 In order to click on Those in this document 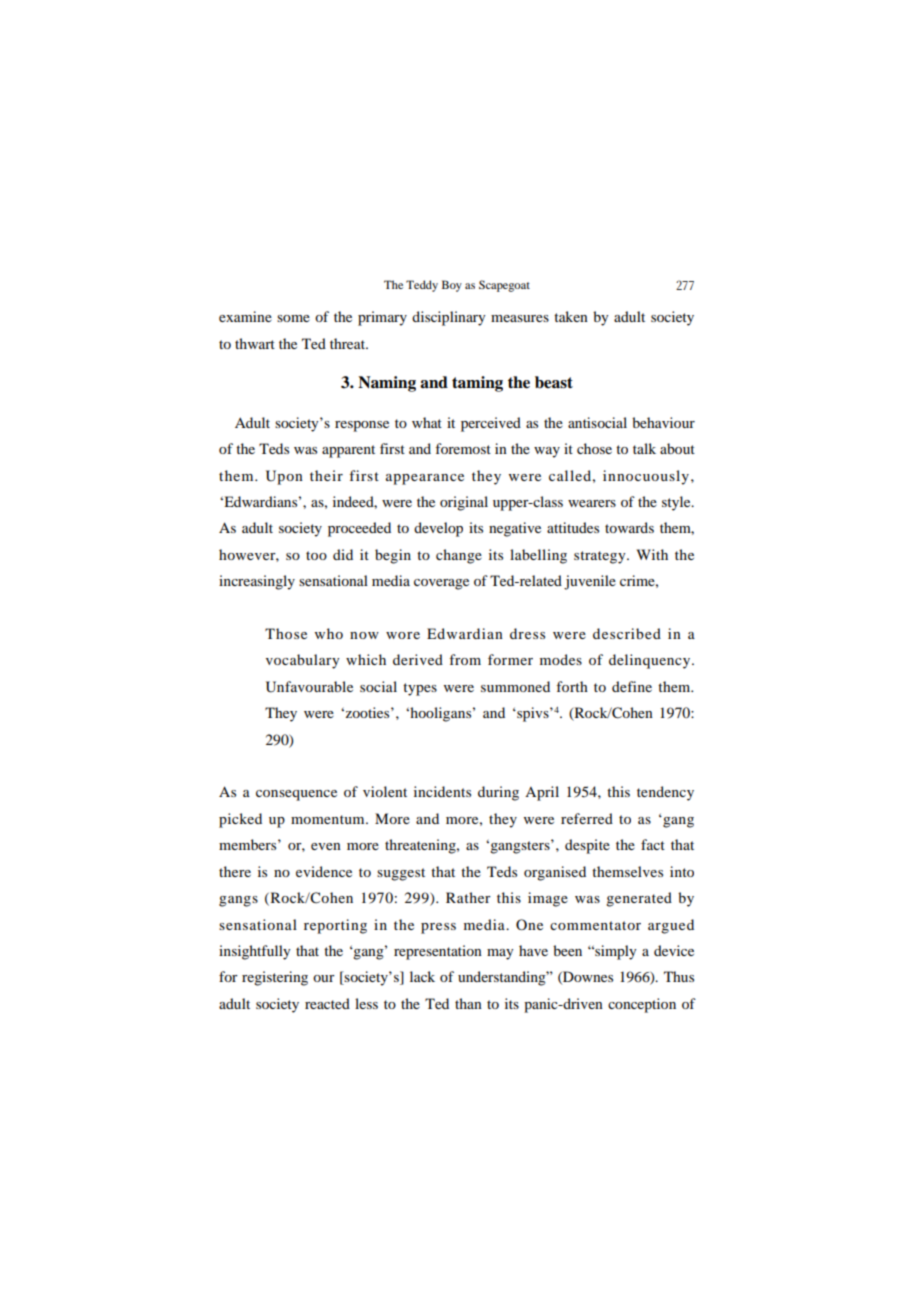, I will do `click(286, 633)`.
